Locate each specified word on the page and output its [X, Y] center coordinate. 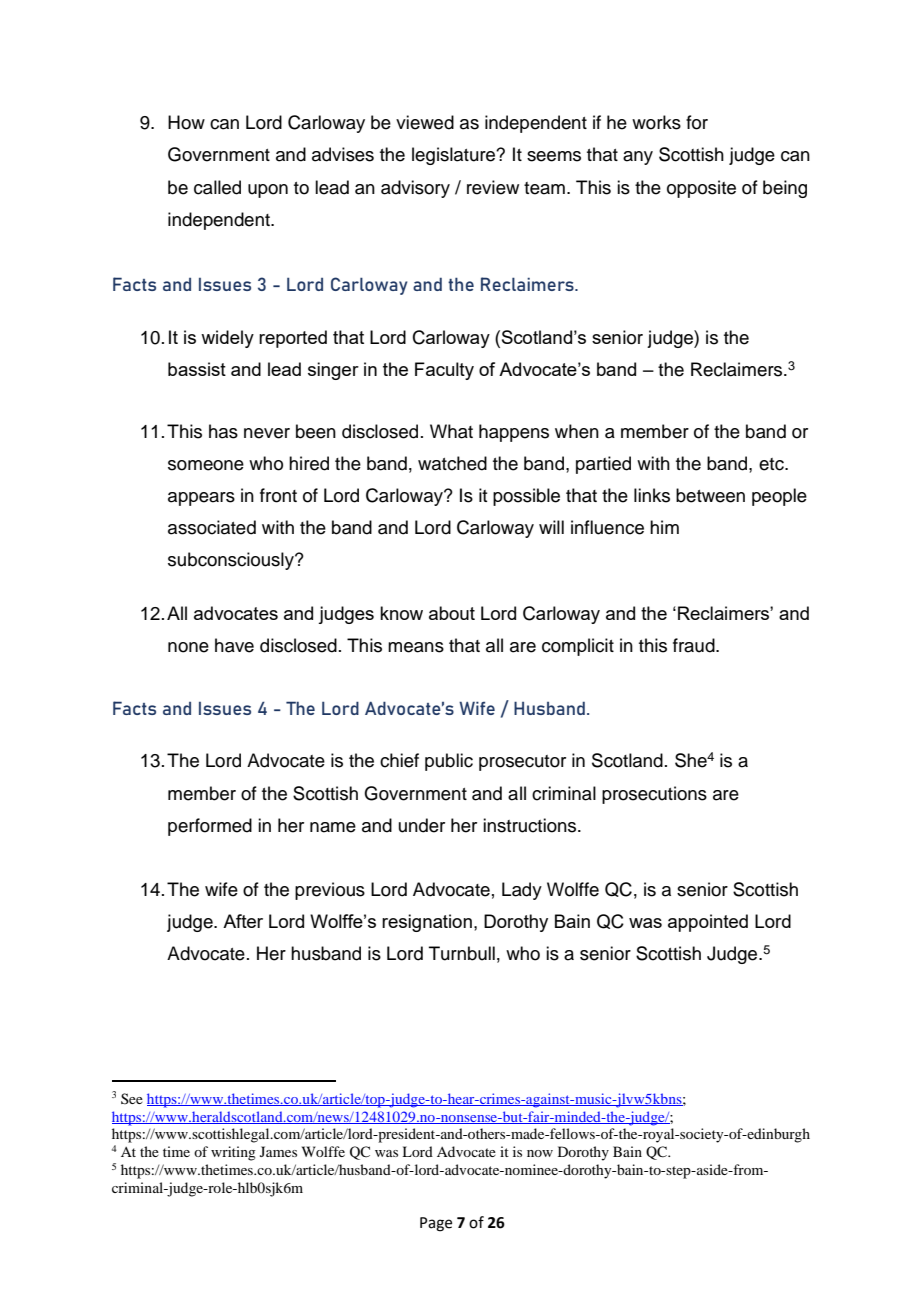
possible [526, 497]
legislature [455, 156]
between [710, 495]
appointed [708, 923]
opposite [701, 189]
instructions [531, 825]
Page [436, 1224]
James [278, 1151]
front [278, 495]
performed [210, 827]
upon [268, 191]
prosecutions [654, 795]
